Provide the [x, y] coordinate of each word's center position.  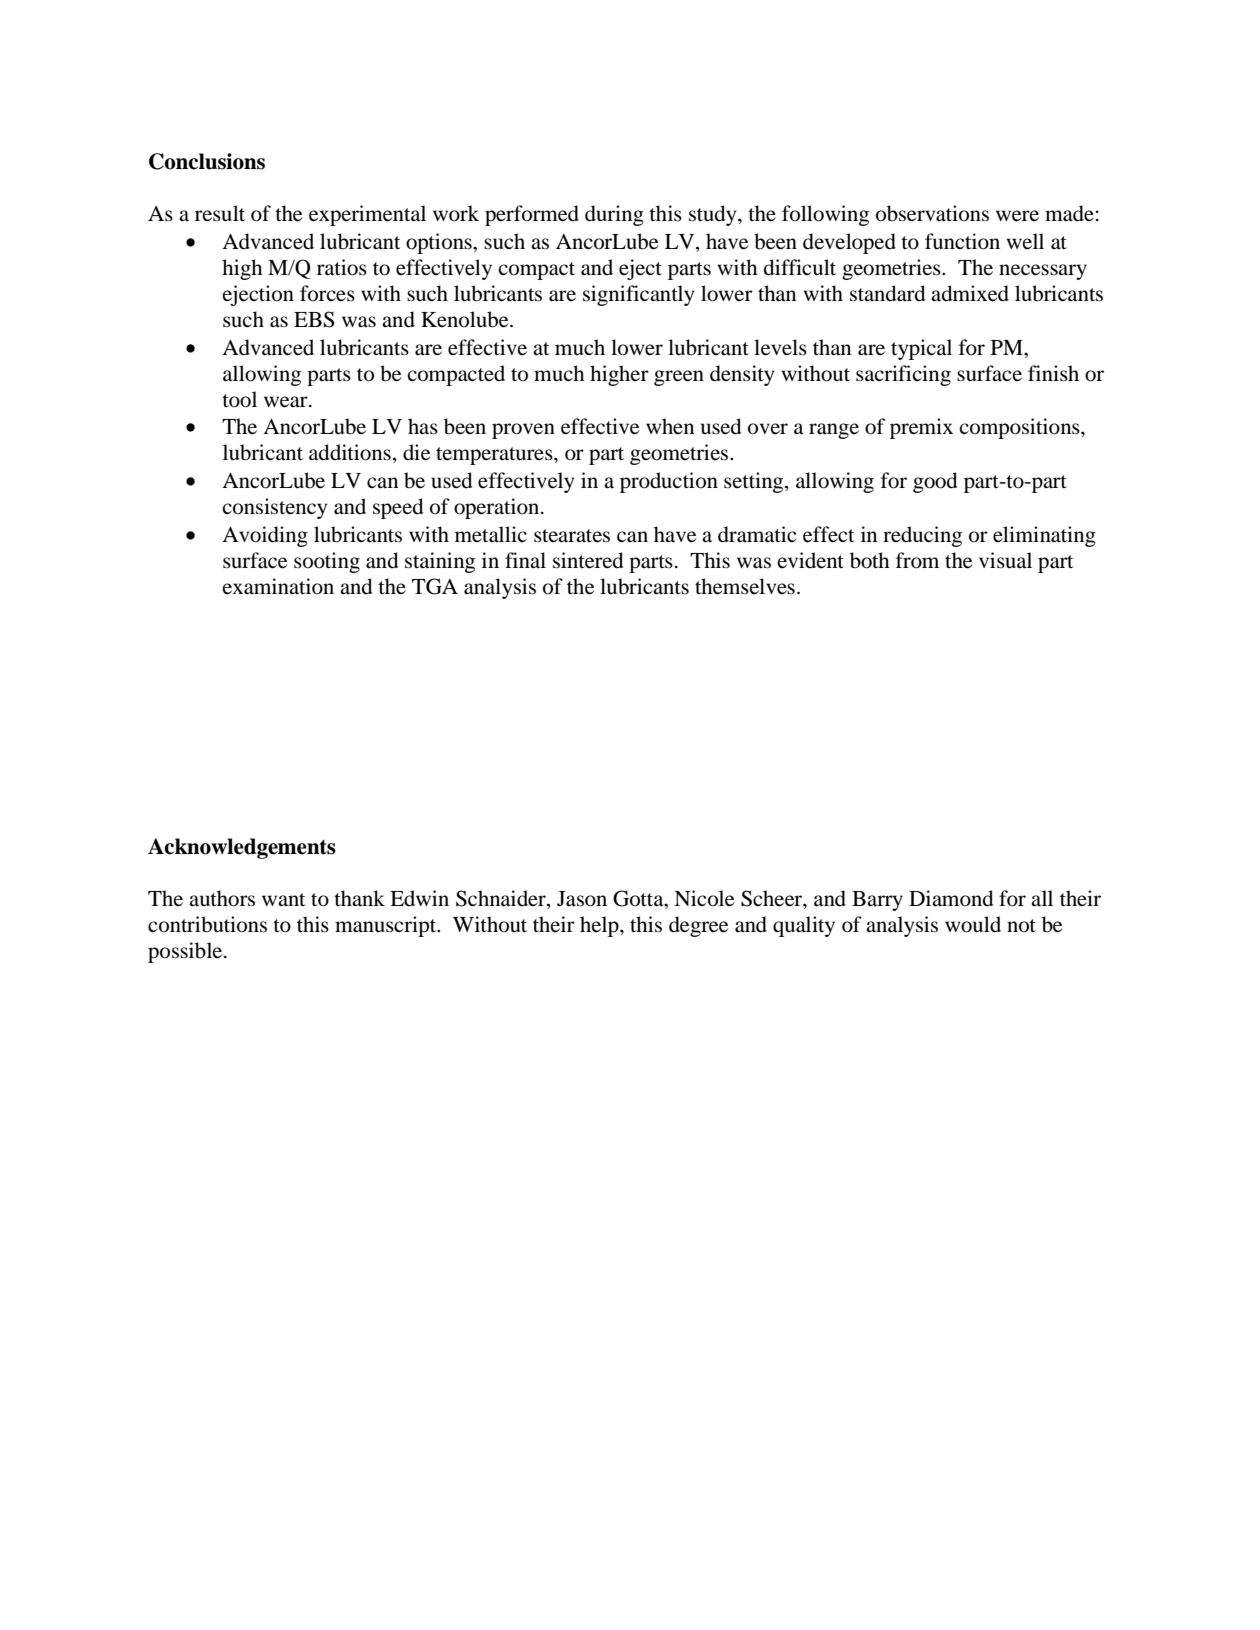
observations [932, 213]
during [614, 215]
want [283, 899]
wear [287, 402]
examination [278, 586]
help [600, 926]
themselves [745, 586]
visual [1005, 560]
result [220, 213]
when [670, 426]
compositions [1020, 428]
